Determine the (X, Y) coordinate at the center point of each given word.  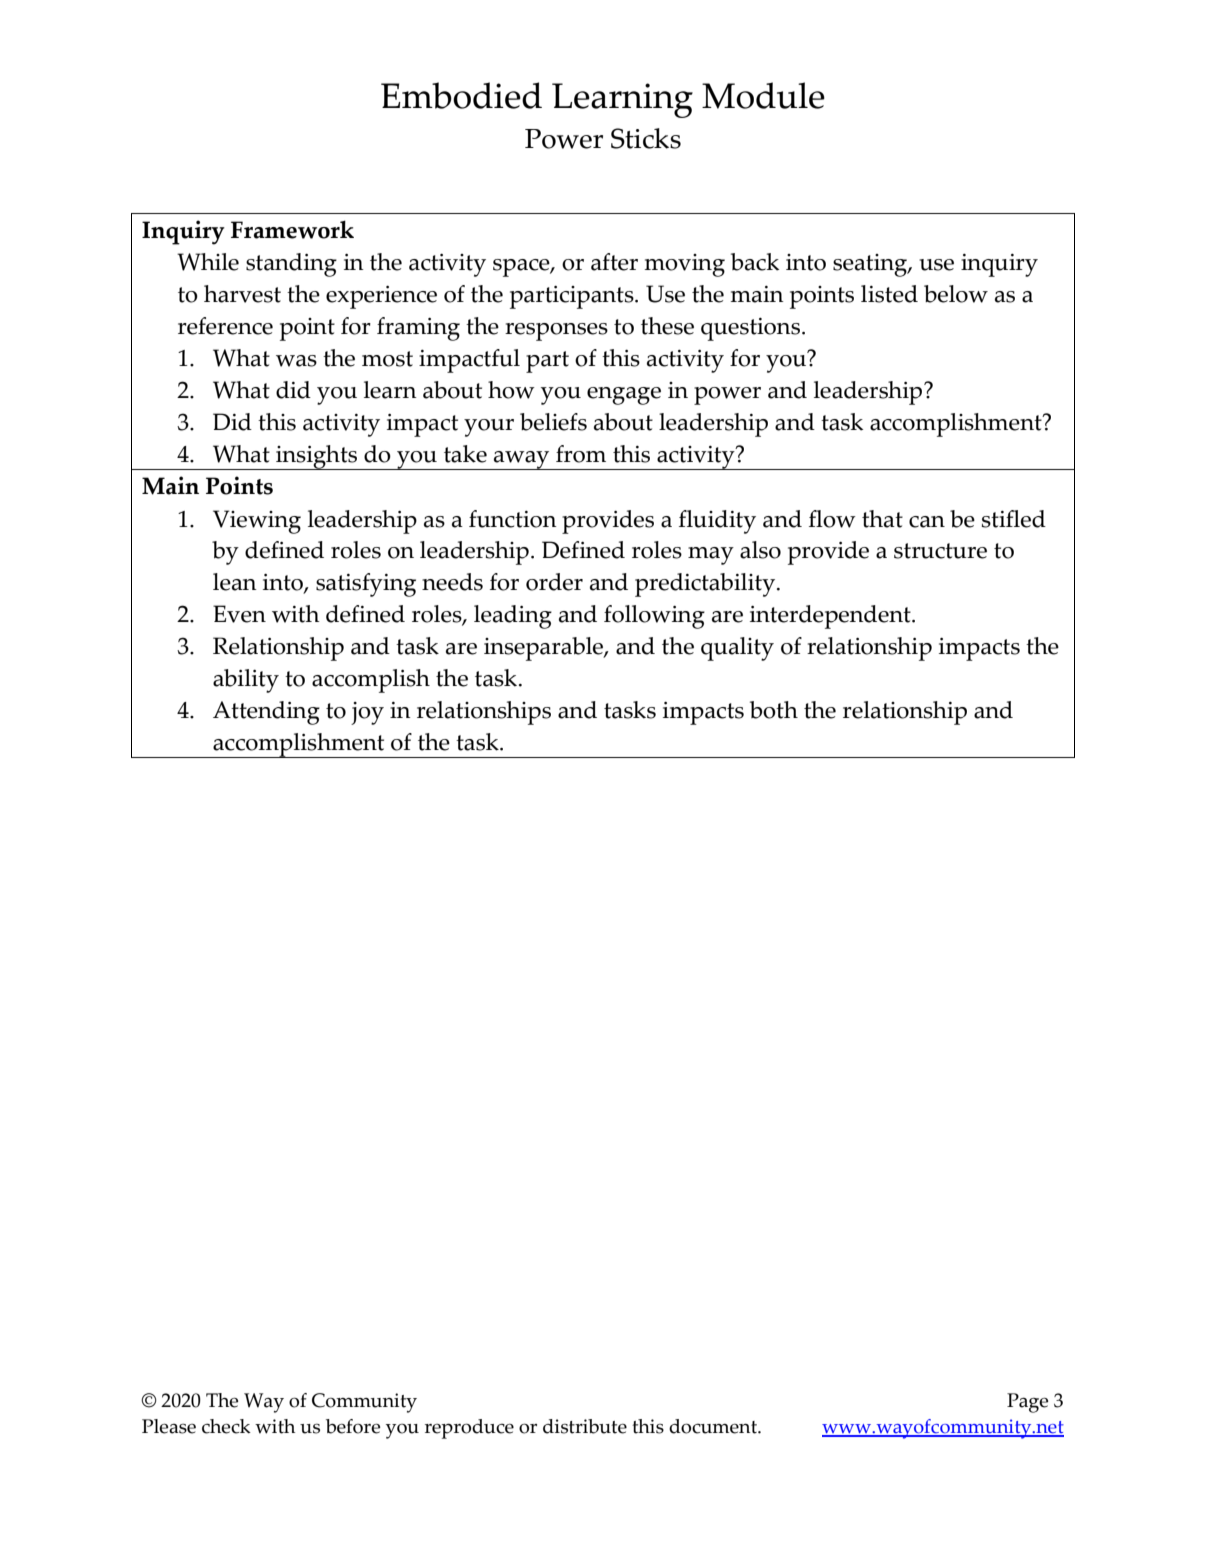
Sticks (646, 138)
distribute (585, 1426)
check (226, 1426)
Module (763, 95)
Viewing (257, 522)
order (554, 582)
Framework (292, 229)
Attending (266, 713)
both (774, 710)
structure (940, 551)
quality (737, 649)
